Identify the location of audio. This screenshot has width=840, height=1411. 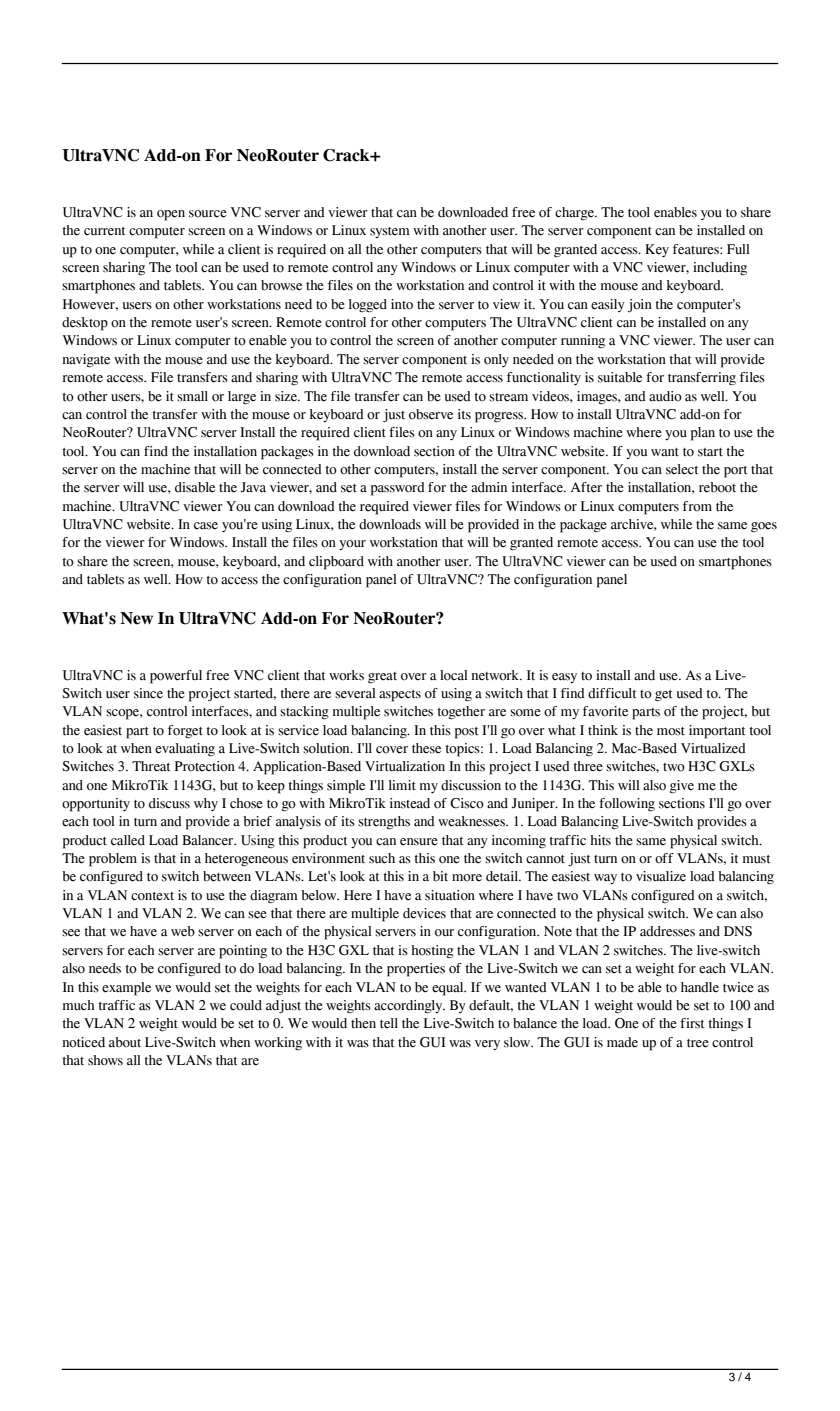
(665, 396).
